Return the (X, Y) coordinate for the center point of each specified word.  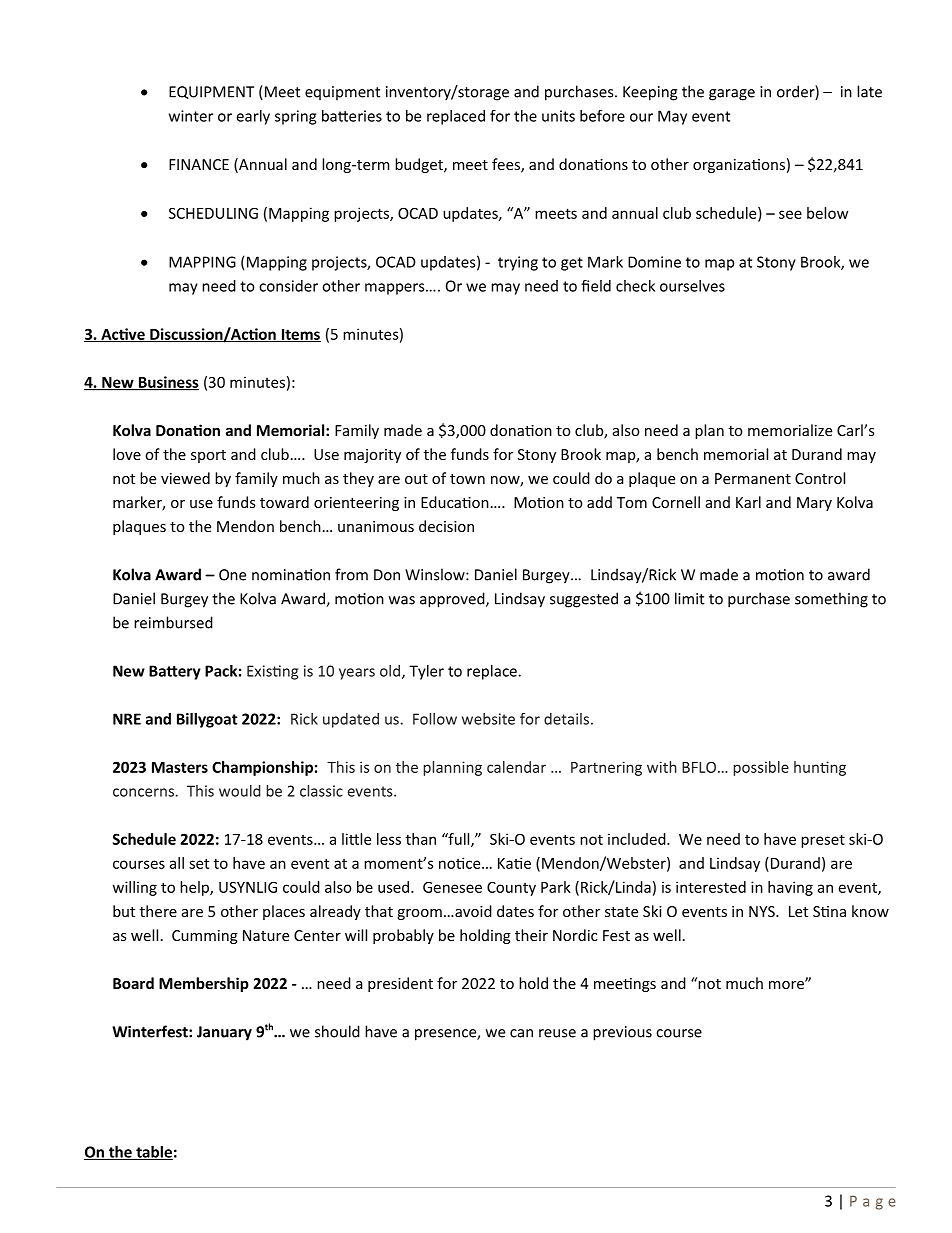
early (253, 117)
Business (167, 383)
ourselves (692, 286)
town (467, 479)
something (831, 600)
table (153, 1153)
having (790, 888)
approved (453, 600)
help (195, 888)
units (558, 116)
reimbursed (173, 622)
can (521, 1033)
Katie (514, 863)
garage (732, 95)
